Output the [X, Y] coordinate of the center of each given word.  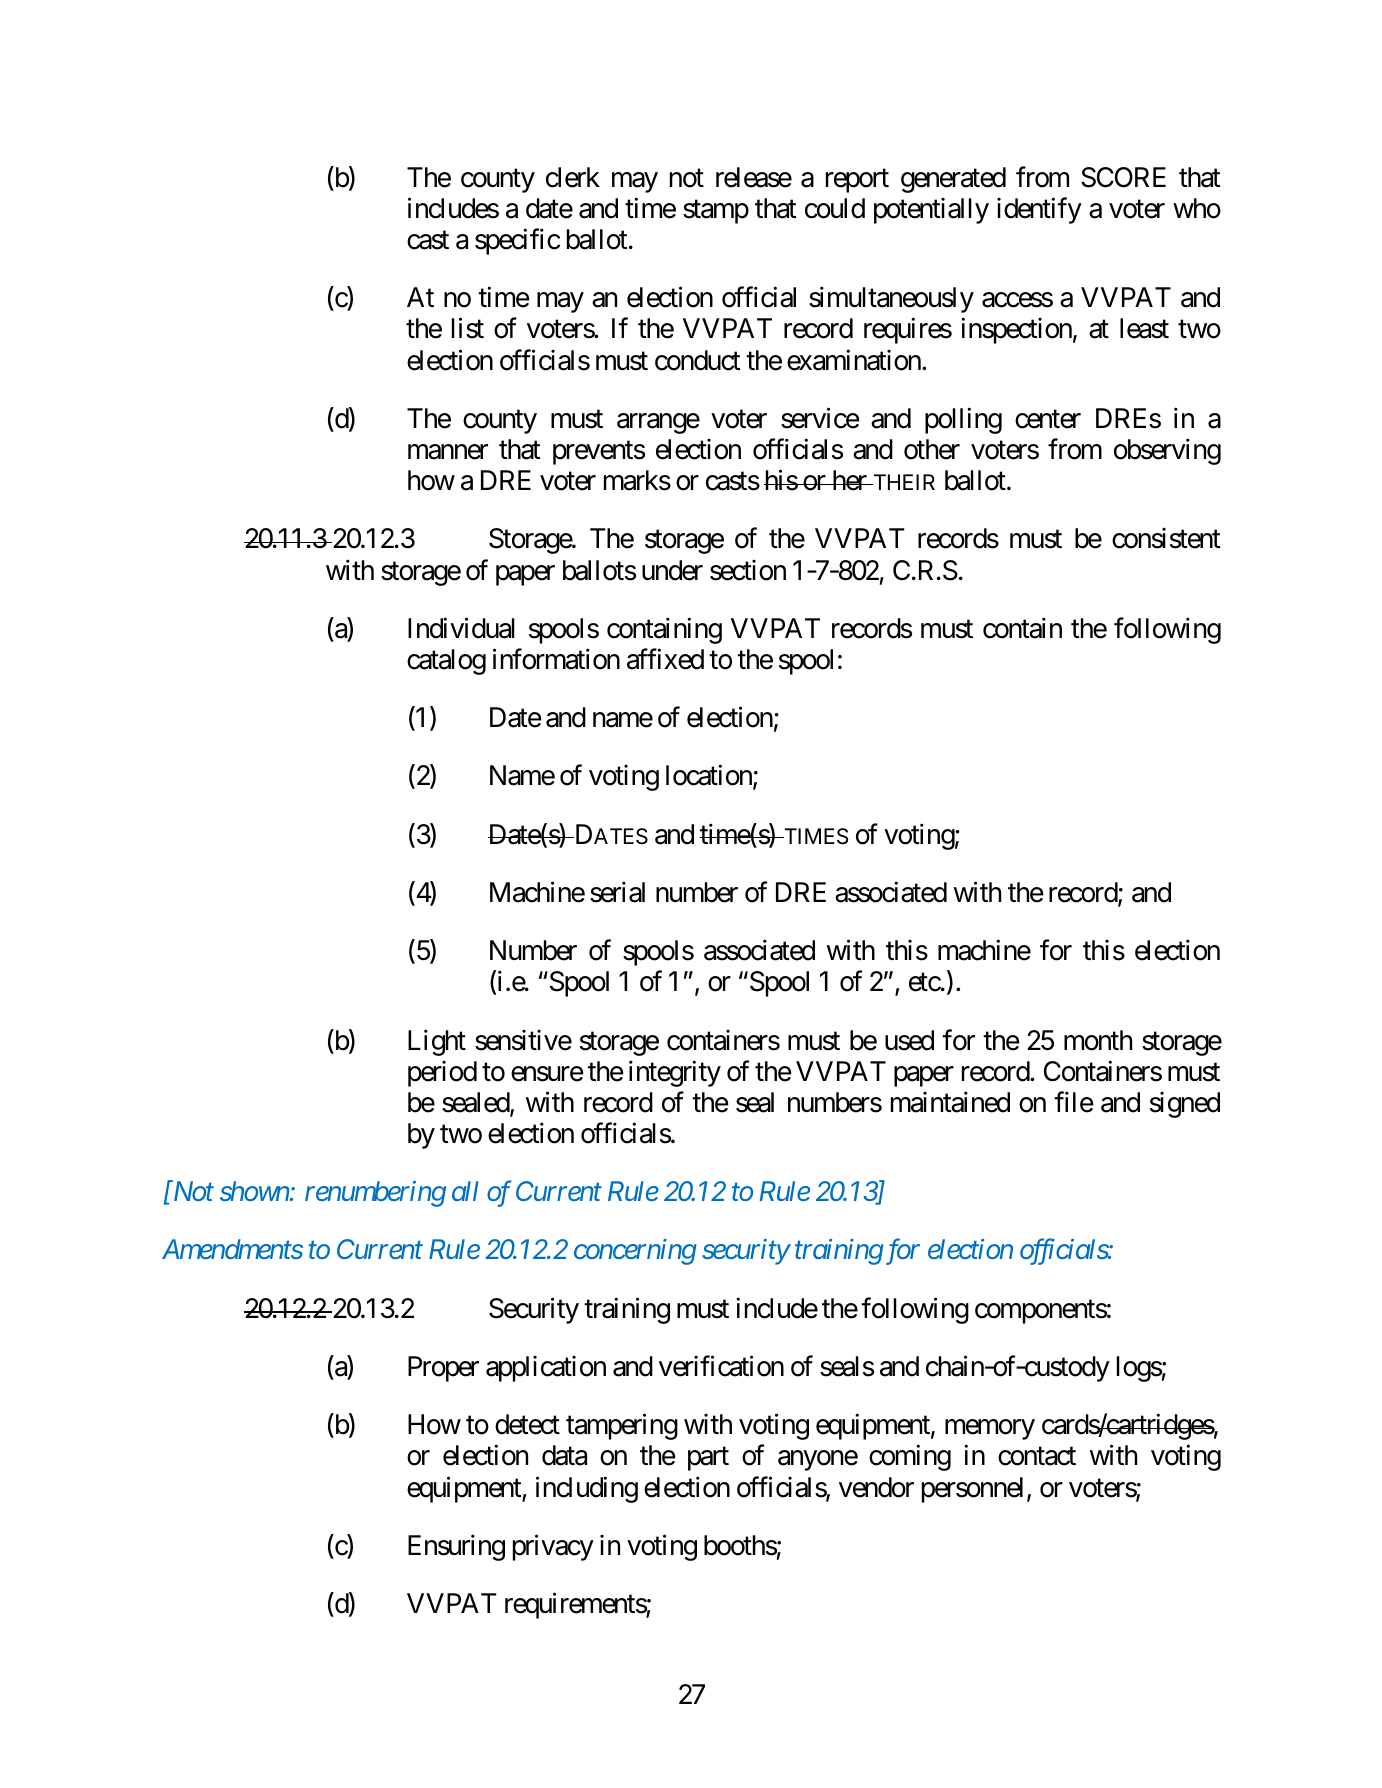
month [1098, 1040]
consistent [1166, 538]
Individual [461, 628]
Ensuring [456, 1547]
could [835, 208]
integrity [675, 1073]
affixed [665, 659]
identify [1039, 210]
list [468, 328]
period [442, 1074]
